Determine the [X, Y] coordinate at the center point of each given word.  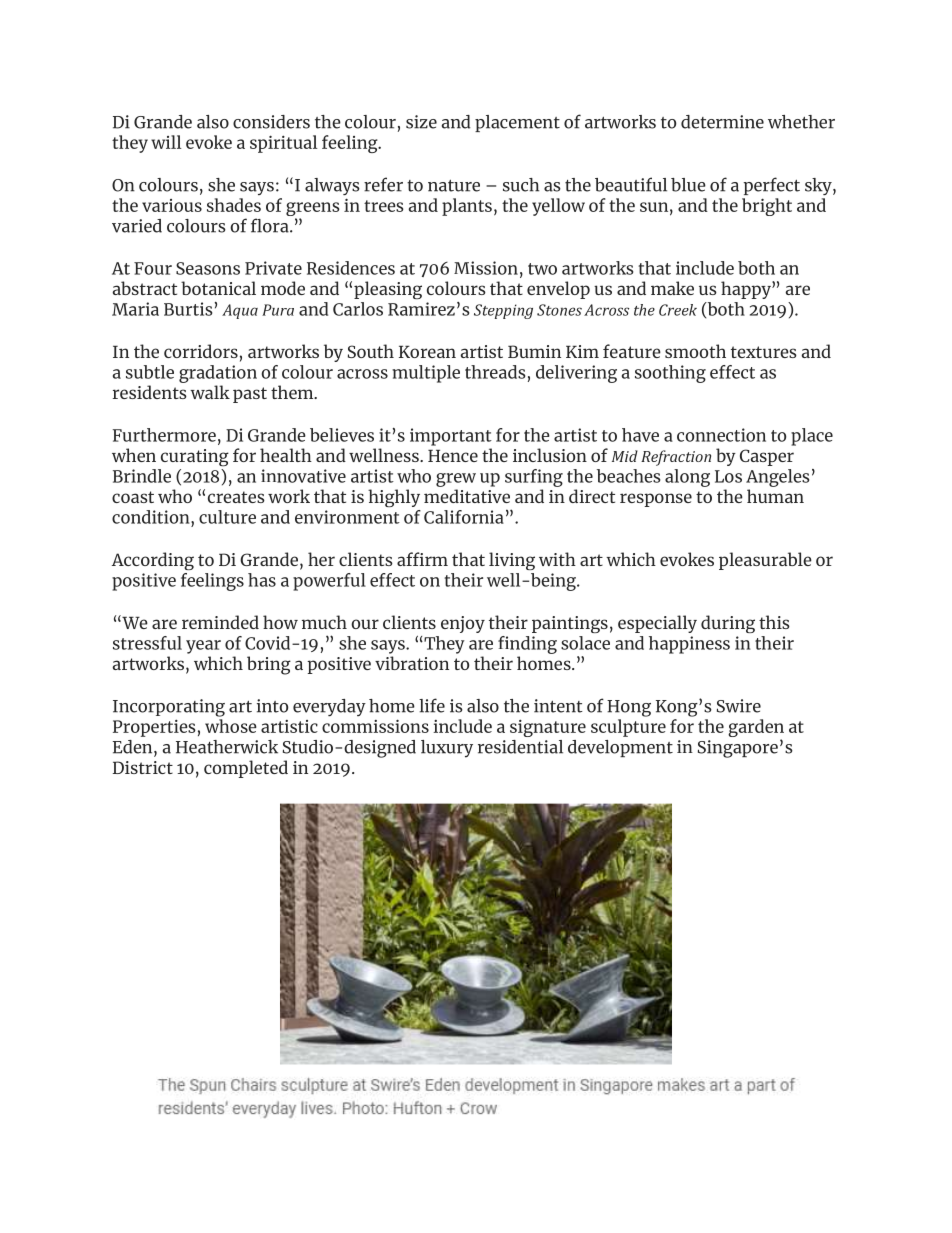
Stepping [503, 311]
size [421, 122]
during [728, 624]
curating [195, 458]
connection [721, 435]
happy [747, 290]
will [166, 142]
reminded [220, 622]
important [451, 437]
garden [756, 729]
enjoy [463, 624]
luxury [447, 749]
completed [246, 769]
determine [722, 122]
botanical [218, 288]
